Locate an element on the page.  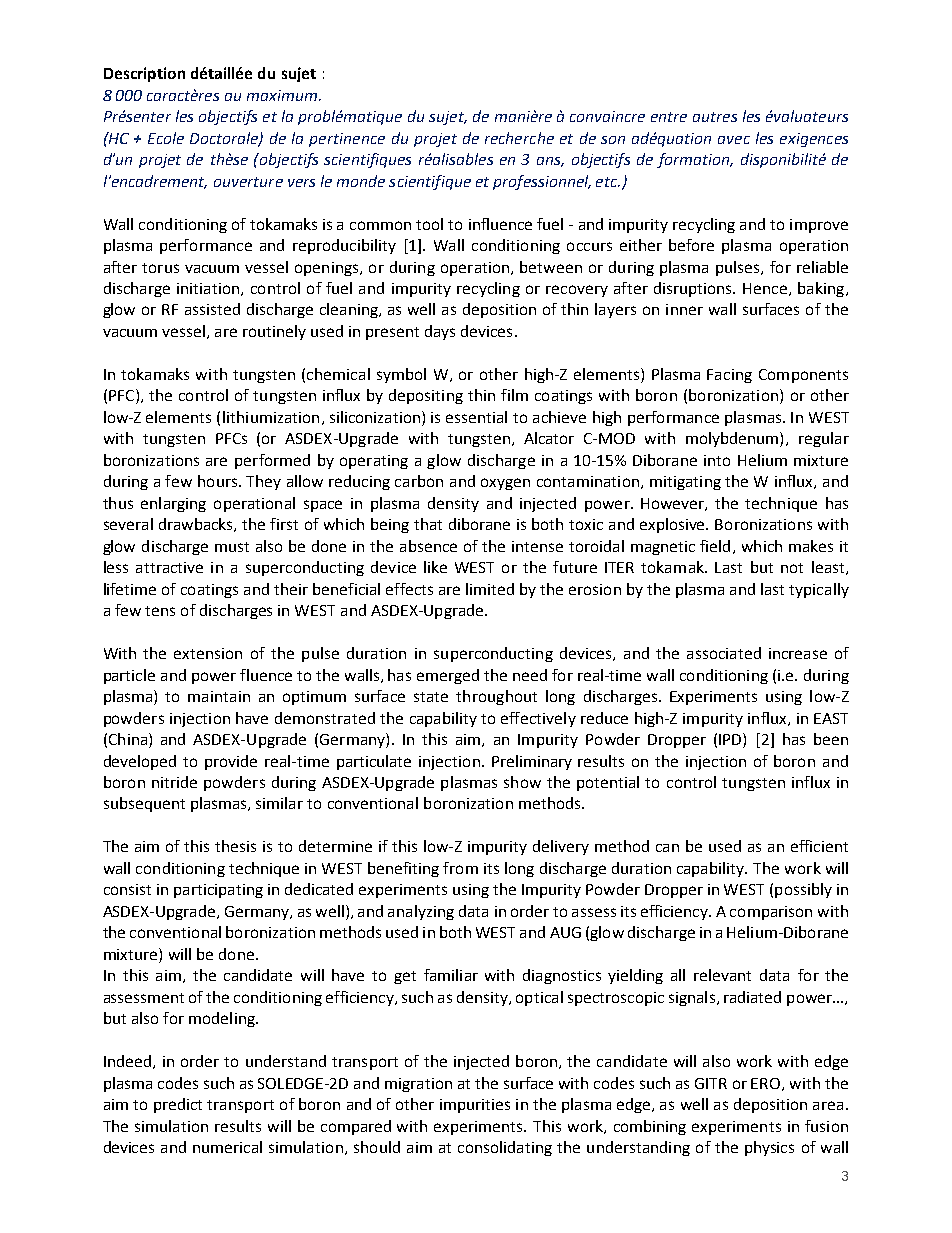
throughout is located at coordinates (496, 697).
